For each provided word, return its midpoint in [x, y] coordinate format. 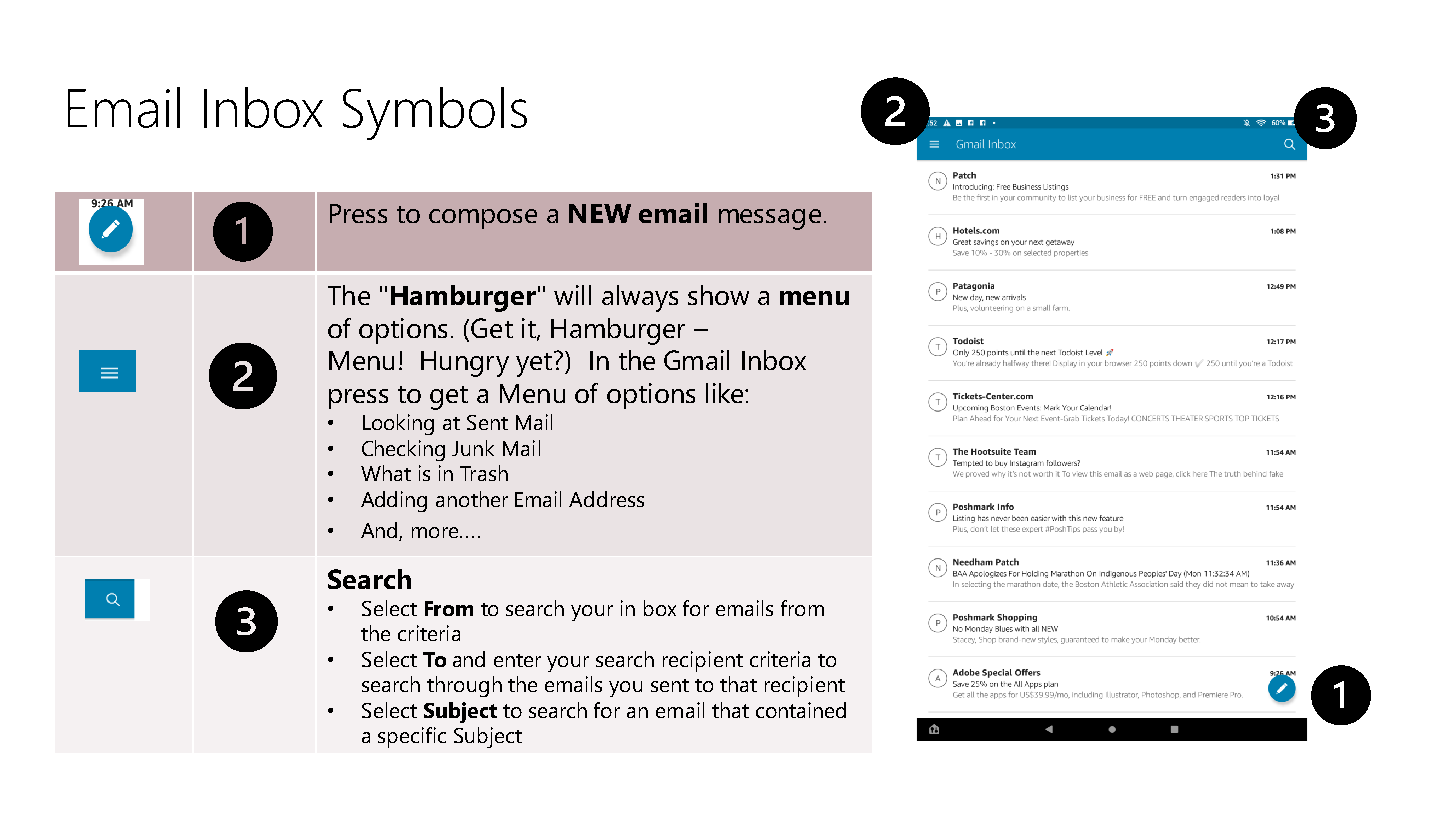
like [726, 393]
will [572, 295]
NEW [600, 213]
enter [517, 660]
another [472, 499]
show [718, 295]
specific [412, 737]
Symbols [435, 113]
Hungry [465, 364]
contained [801, 710]
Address [606, 499]
